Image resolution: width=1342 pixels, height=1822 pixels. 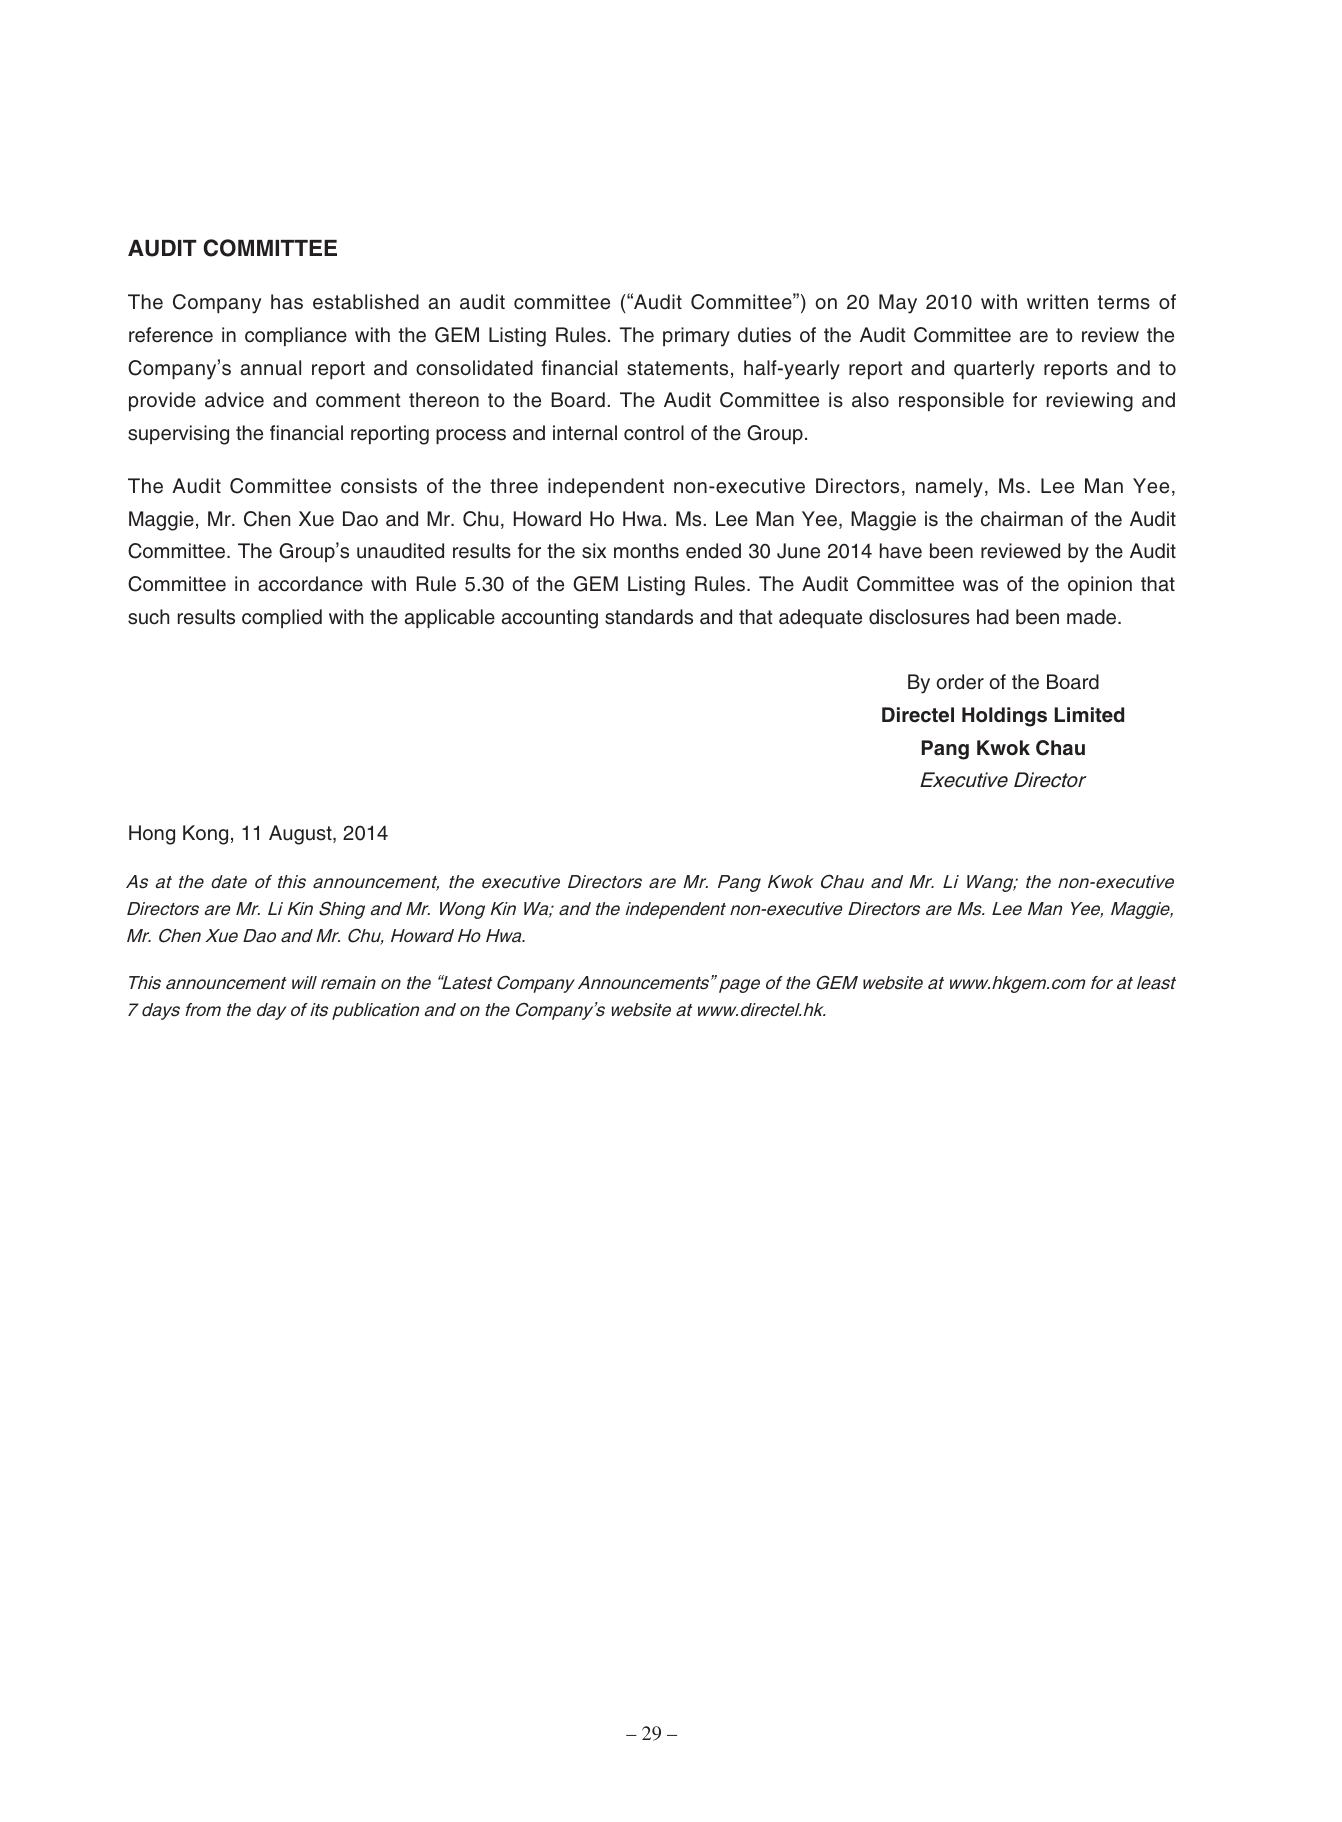 I want to click on was, so click(x=980, y=586).
